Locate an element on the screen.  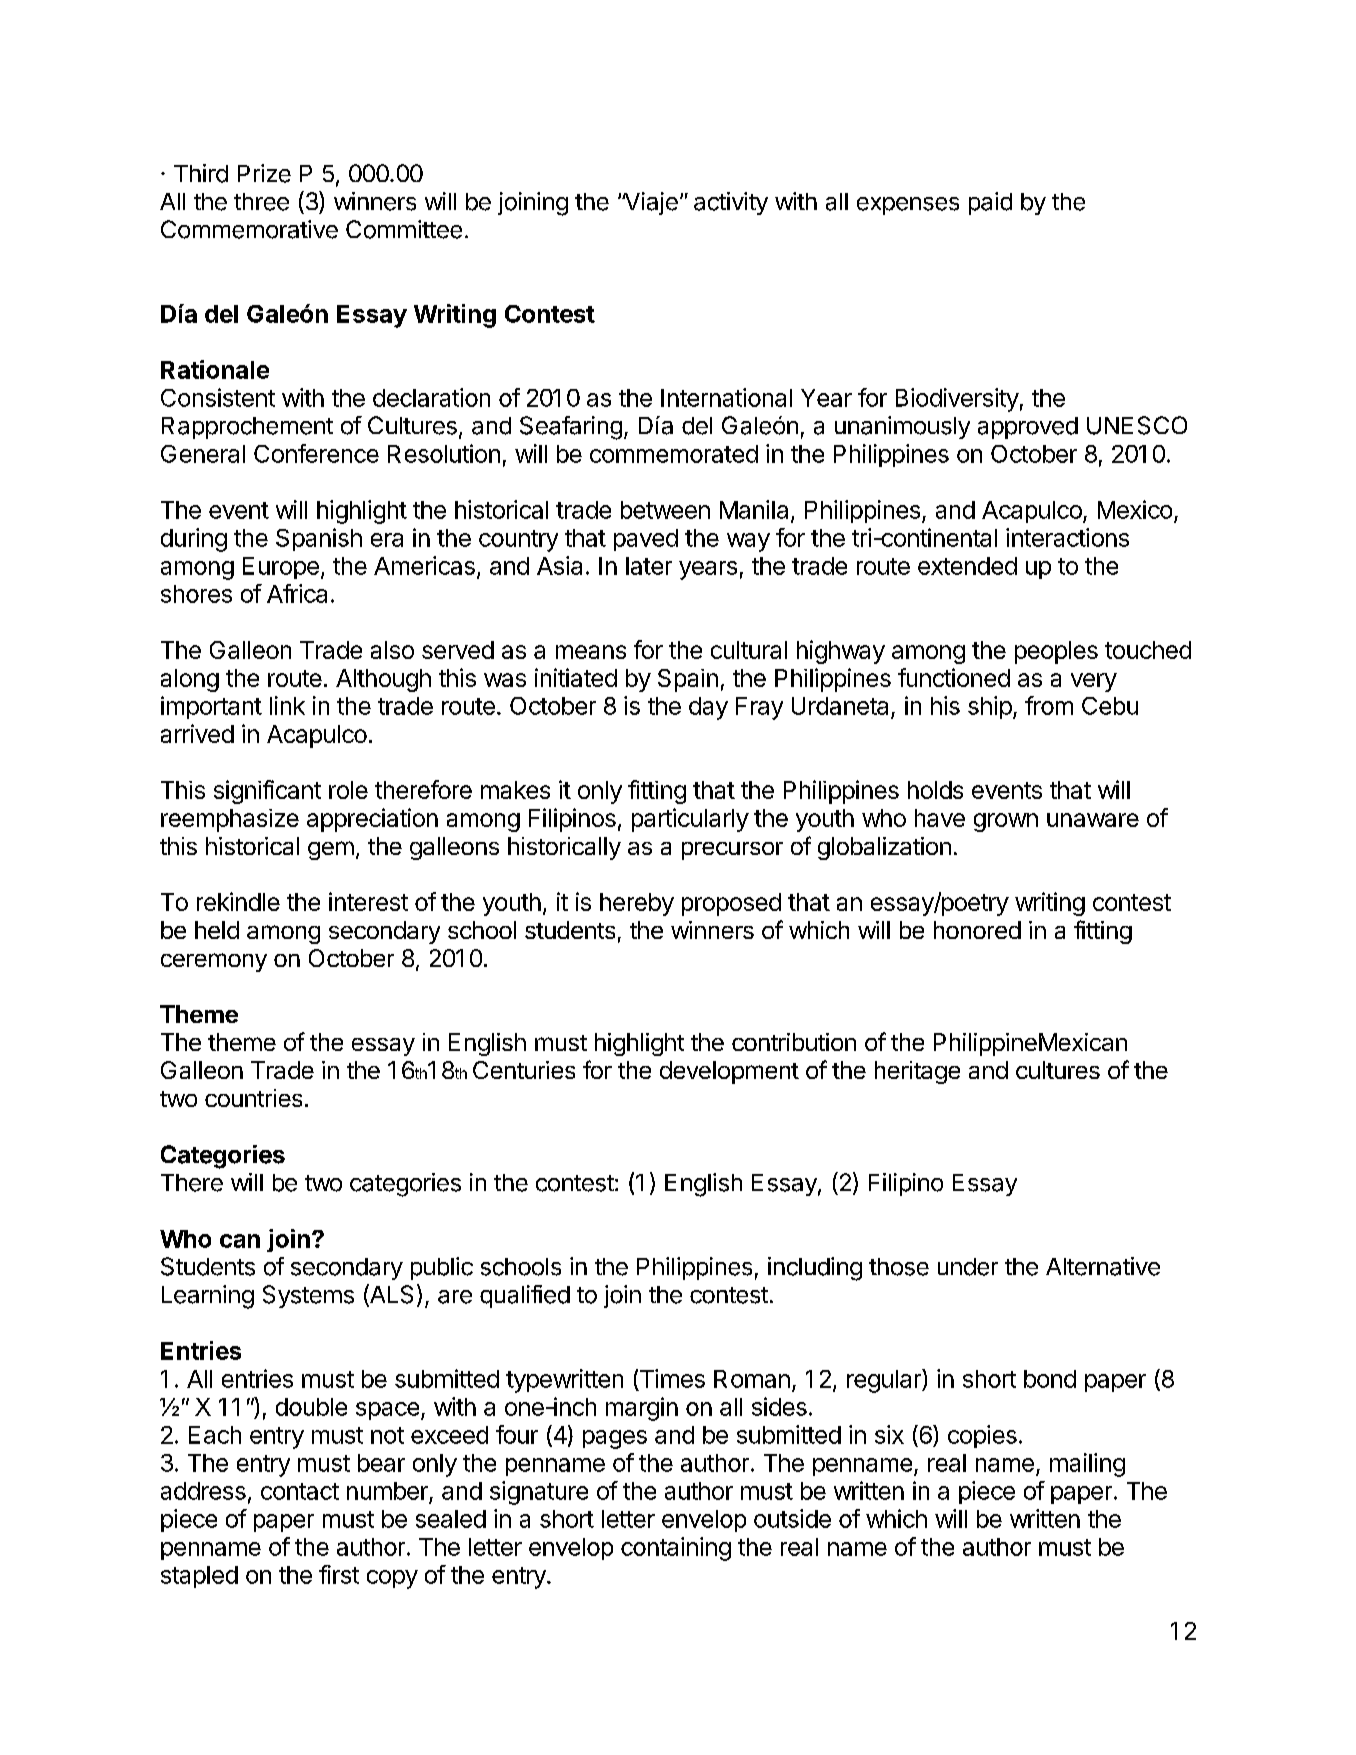
from is located at coordinates (1049, 705).
